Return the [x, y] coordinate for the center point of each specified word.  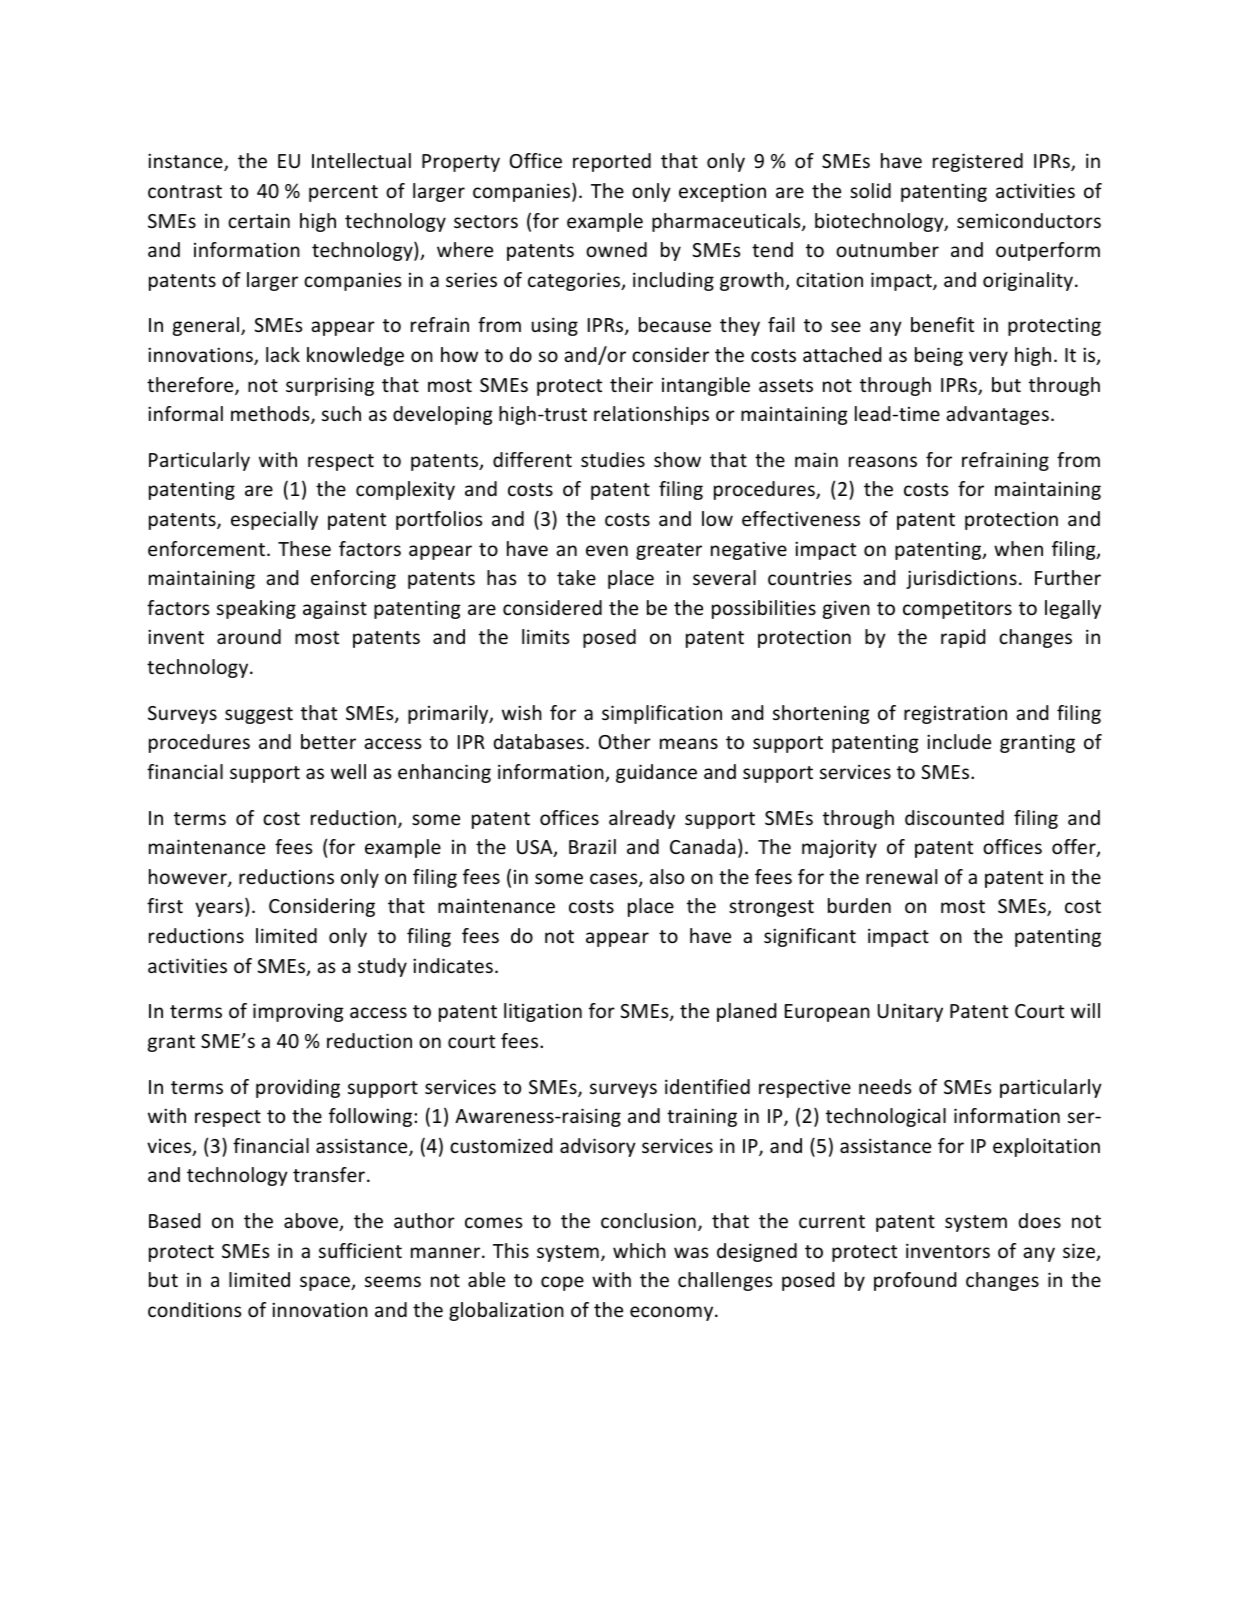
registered [978, 162]
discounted [954, 817]
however [189, 878]
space [326, 1283]
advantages [997, 415]
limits [545, 636]
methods [271, 415]
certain [259, 221]
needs [885, 1086]
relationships [651, 415]
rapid [963, 638]
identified [707, 1086]
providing [298, 1088]
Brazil [592, 846]
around [249, 636]
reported [612, 162]
